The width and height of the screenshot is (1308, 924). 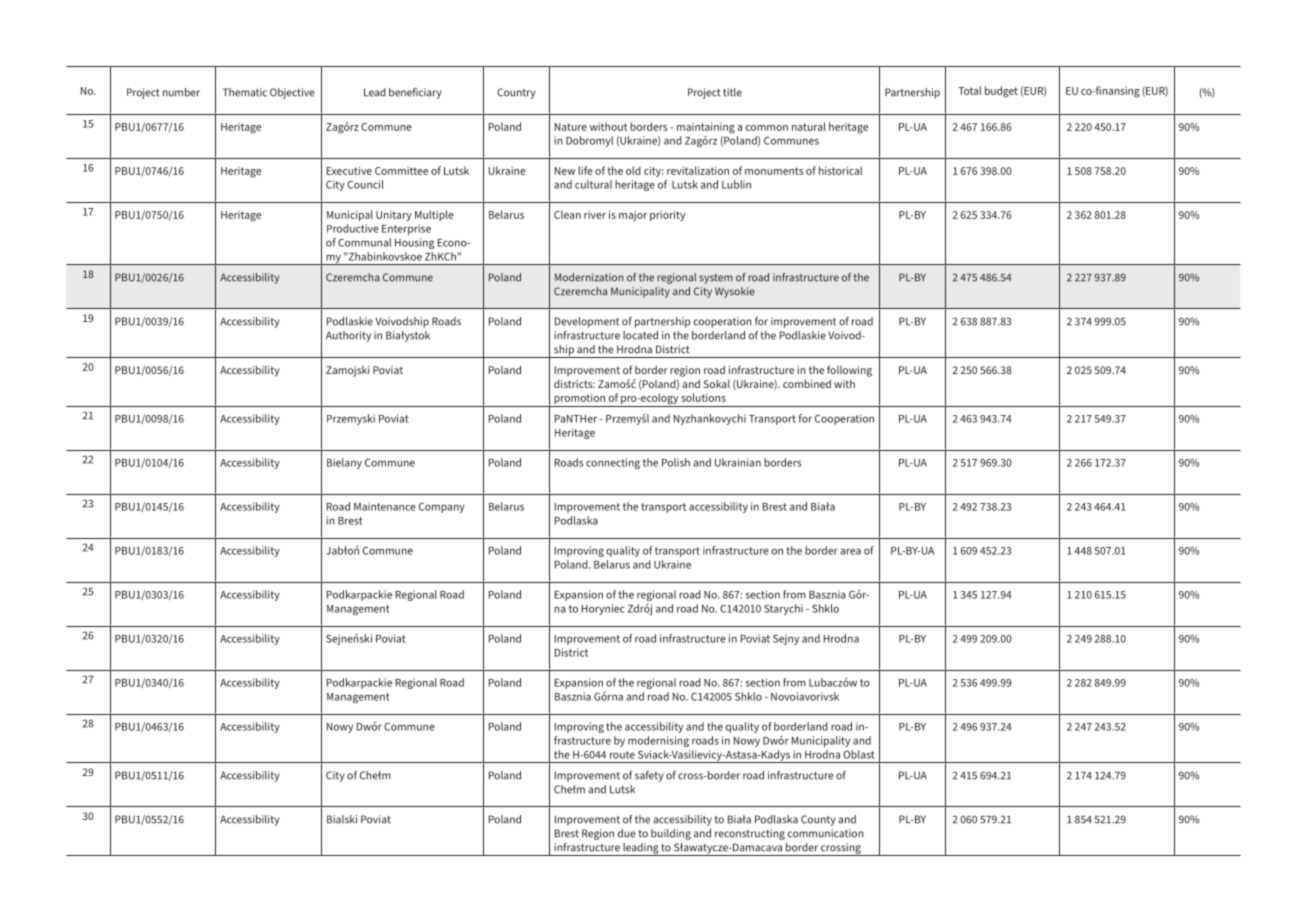 I want to click on Nature, so click(x=571, y=127).
